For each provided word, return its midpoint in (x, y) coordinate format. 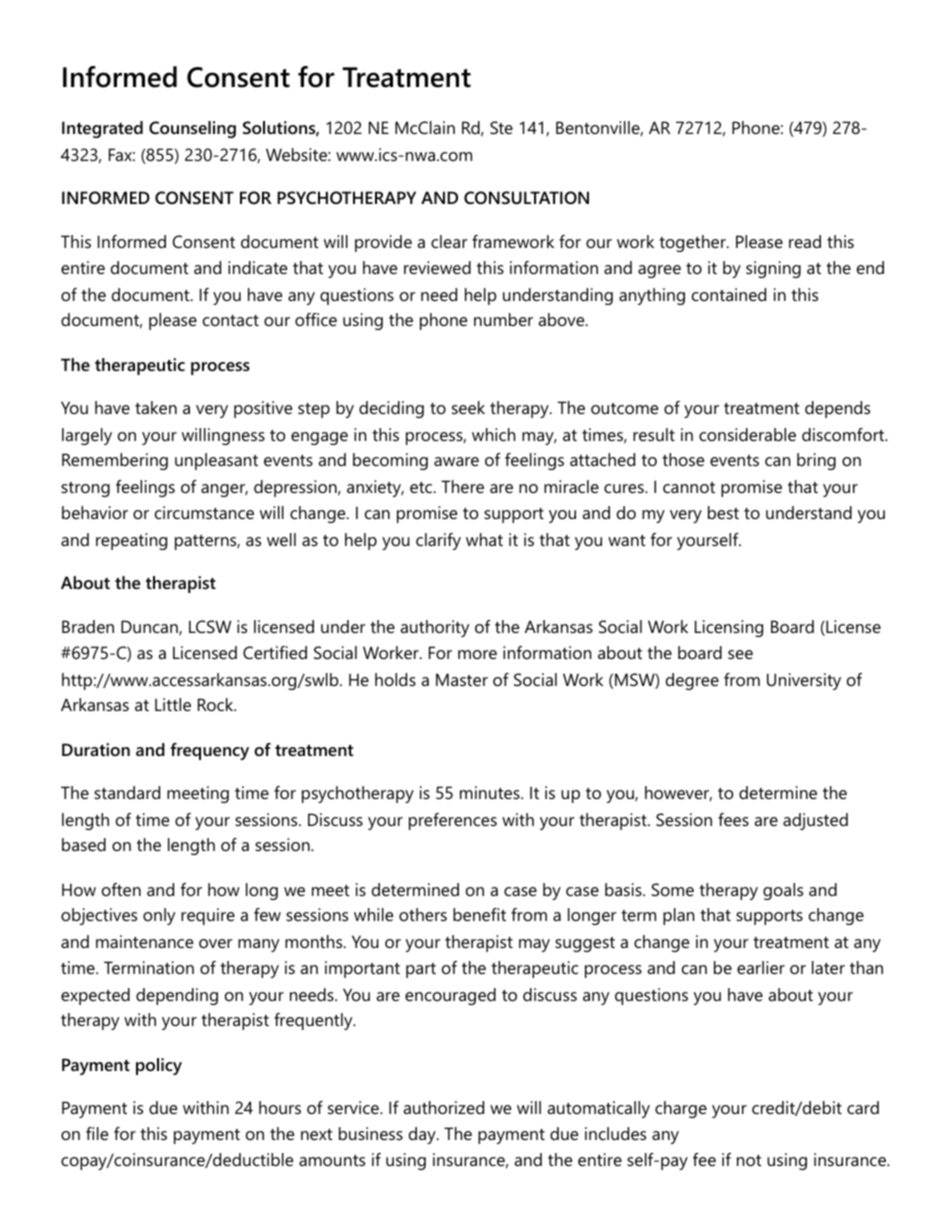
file (97, 1133)
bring (816, 461)
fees (733, 819)
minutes (490, 792)
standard (127, 792)
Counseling (192, 129)
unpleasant (216, 461)
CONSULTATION (526, 197)
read (805, 241)
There (462, 486)
